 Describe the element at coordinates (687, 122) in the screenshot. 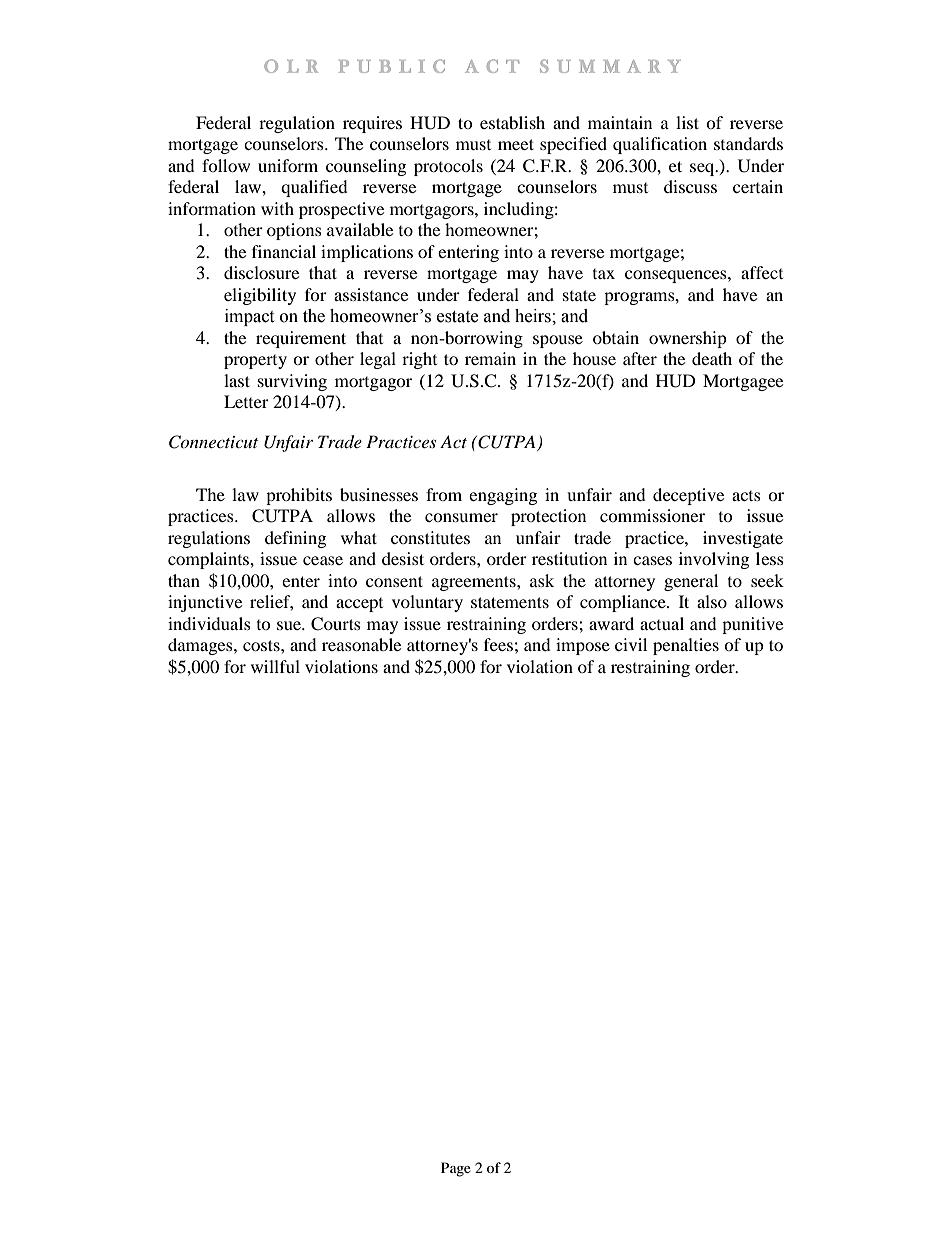

I see `list` at that location.
